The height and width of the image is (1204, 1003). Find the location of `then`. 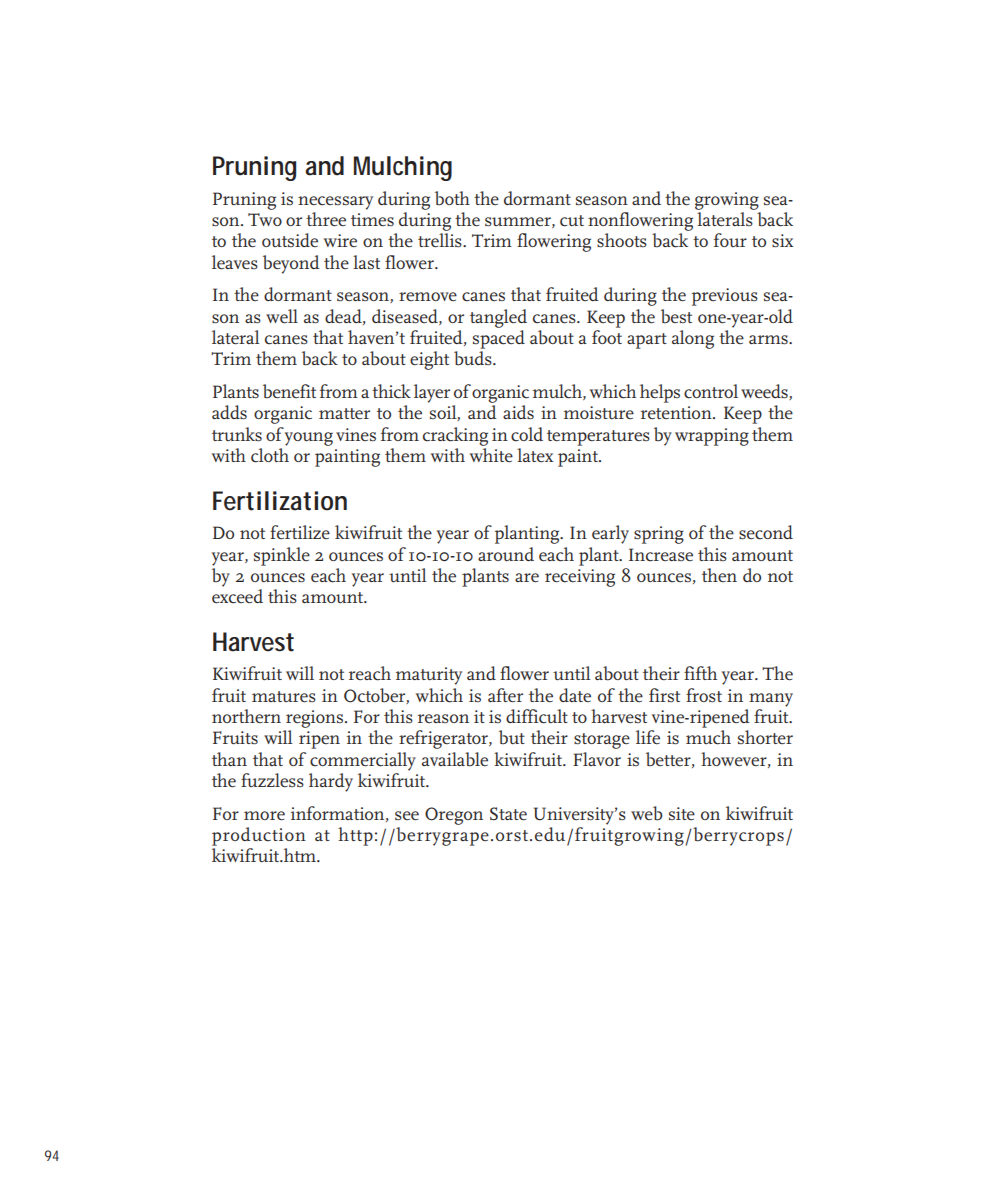

then is located at coordinates (719, 575).
